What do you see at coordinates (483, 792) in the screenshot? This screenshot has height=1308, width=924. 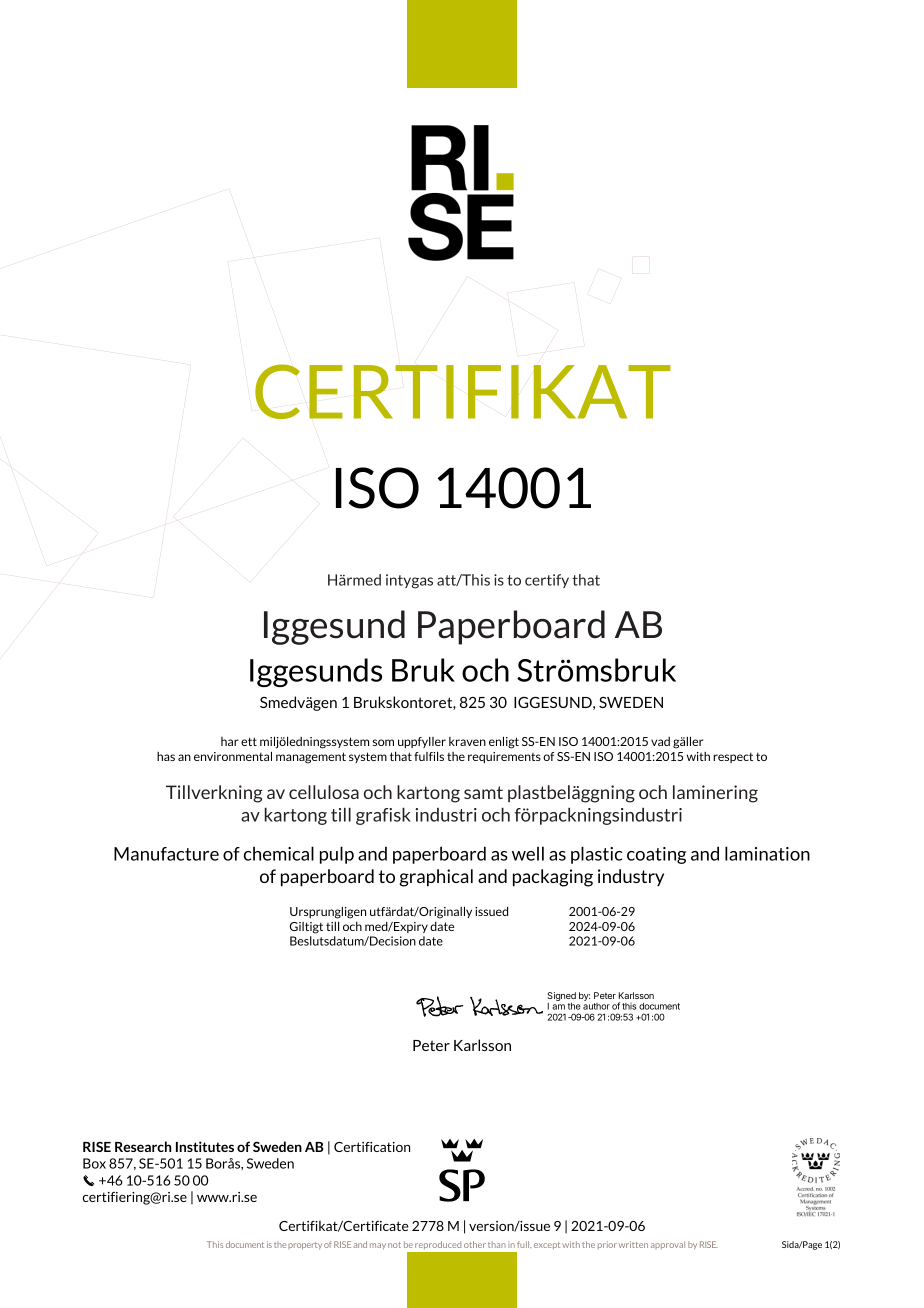 I see `samt` at bounding box center [483, 792].
